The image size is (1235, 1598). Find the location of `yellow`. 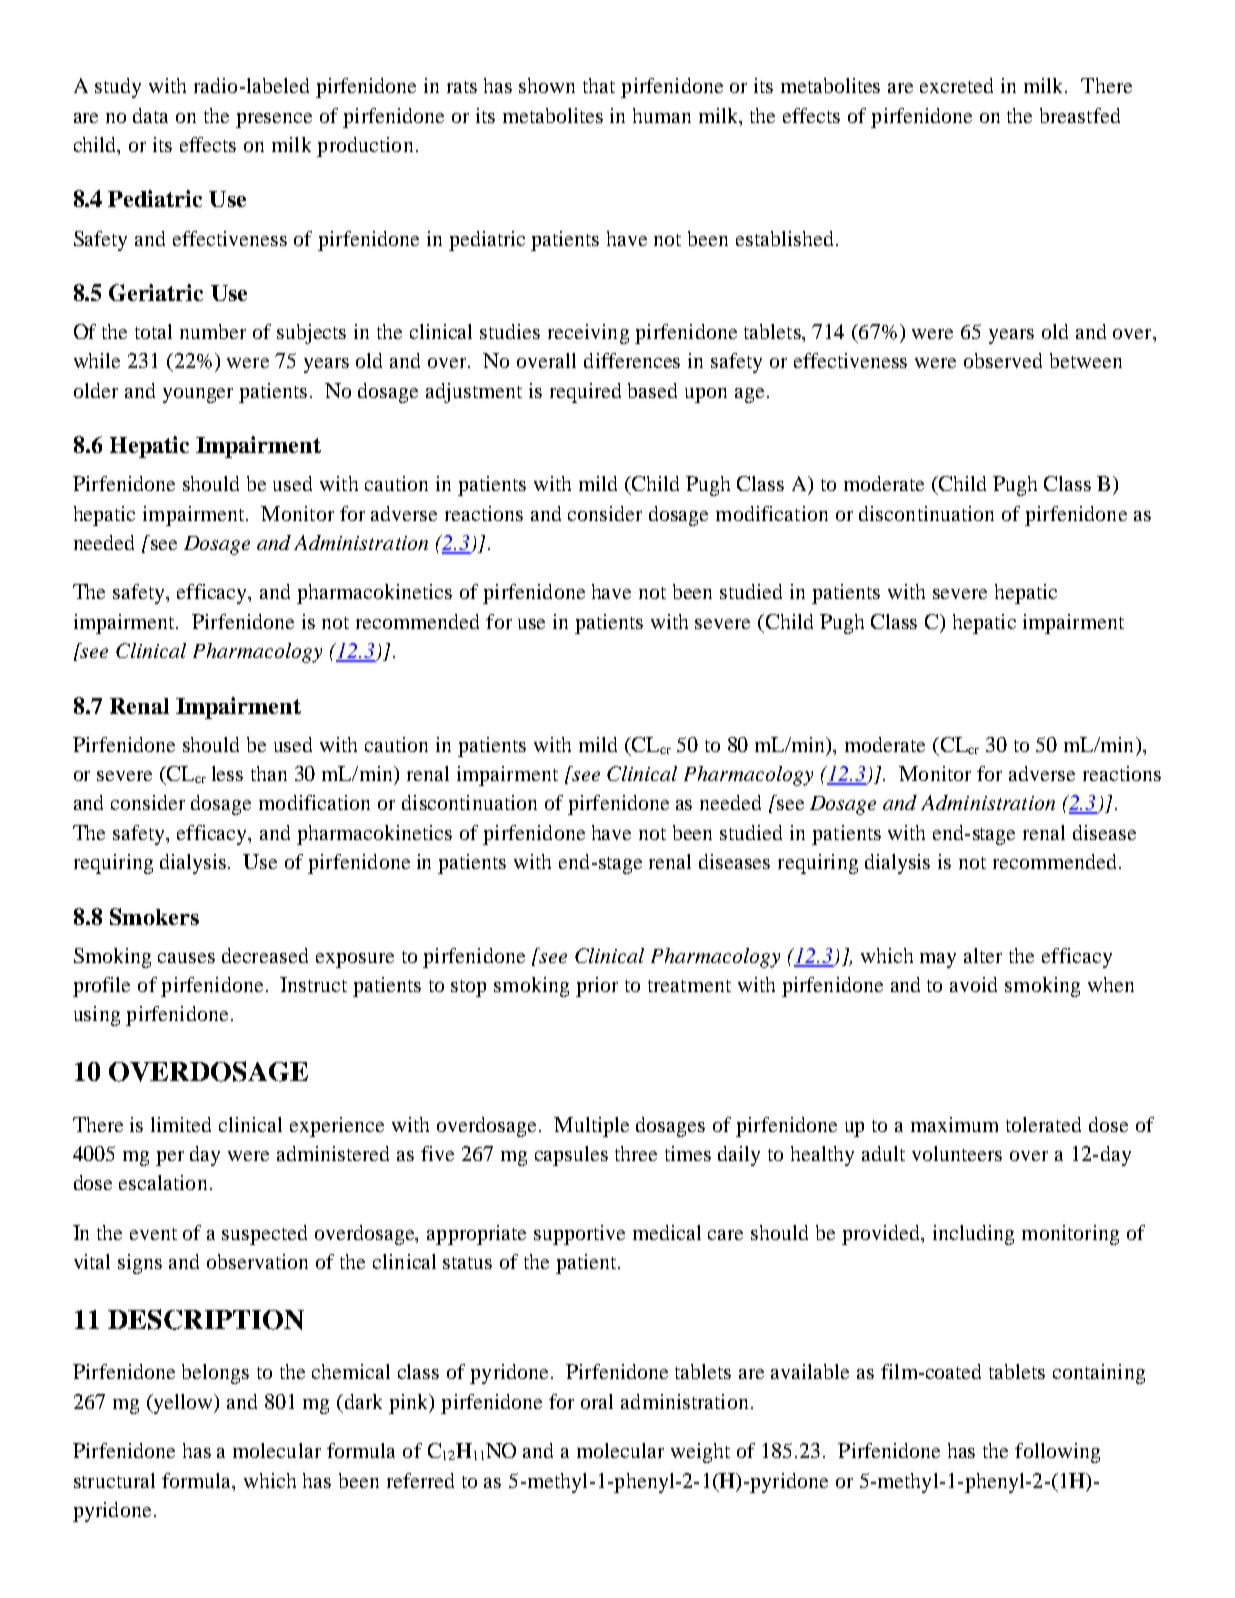

yellow is located at coordinates (183, 1404).
